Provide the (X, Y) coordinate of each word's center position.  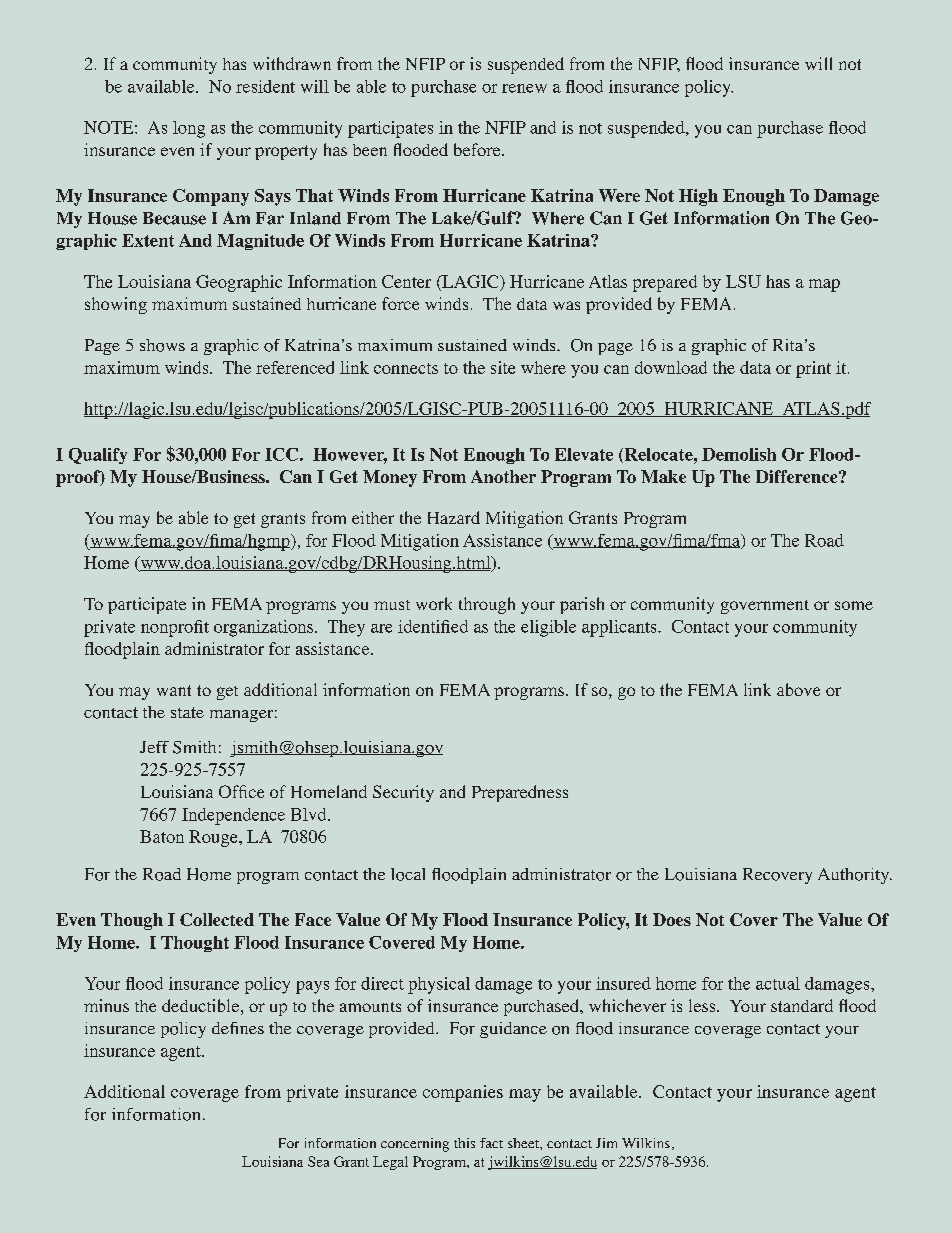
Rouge (214, 838)
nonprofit (175, 628)
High (698, 197)
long (189, 129)
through (487, 605)
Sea (318, 1161)
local (408, 874)
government (765, 607)
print (813, 369)
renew (524, 88)
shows (162, 345)
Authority (855, 876)
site (503, 367)
